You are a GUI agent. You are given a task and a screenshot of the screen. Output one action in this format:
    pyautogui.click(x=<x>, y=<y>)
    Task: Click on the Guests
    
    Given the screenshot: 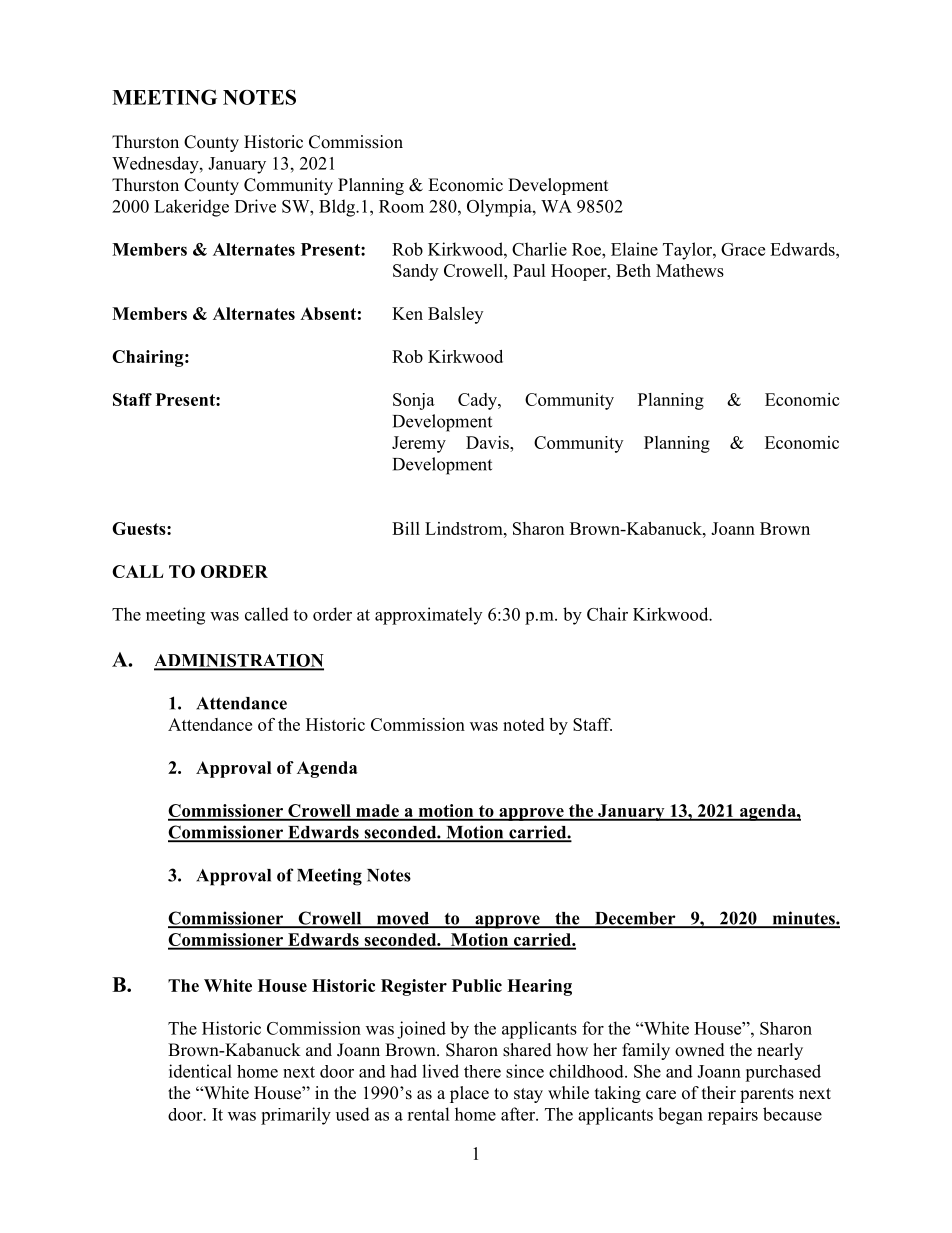 What is the action you would take?
    pyautogui.click(x=140, y=528)
